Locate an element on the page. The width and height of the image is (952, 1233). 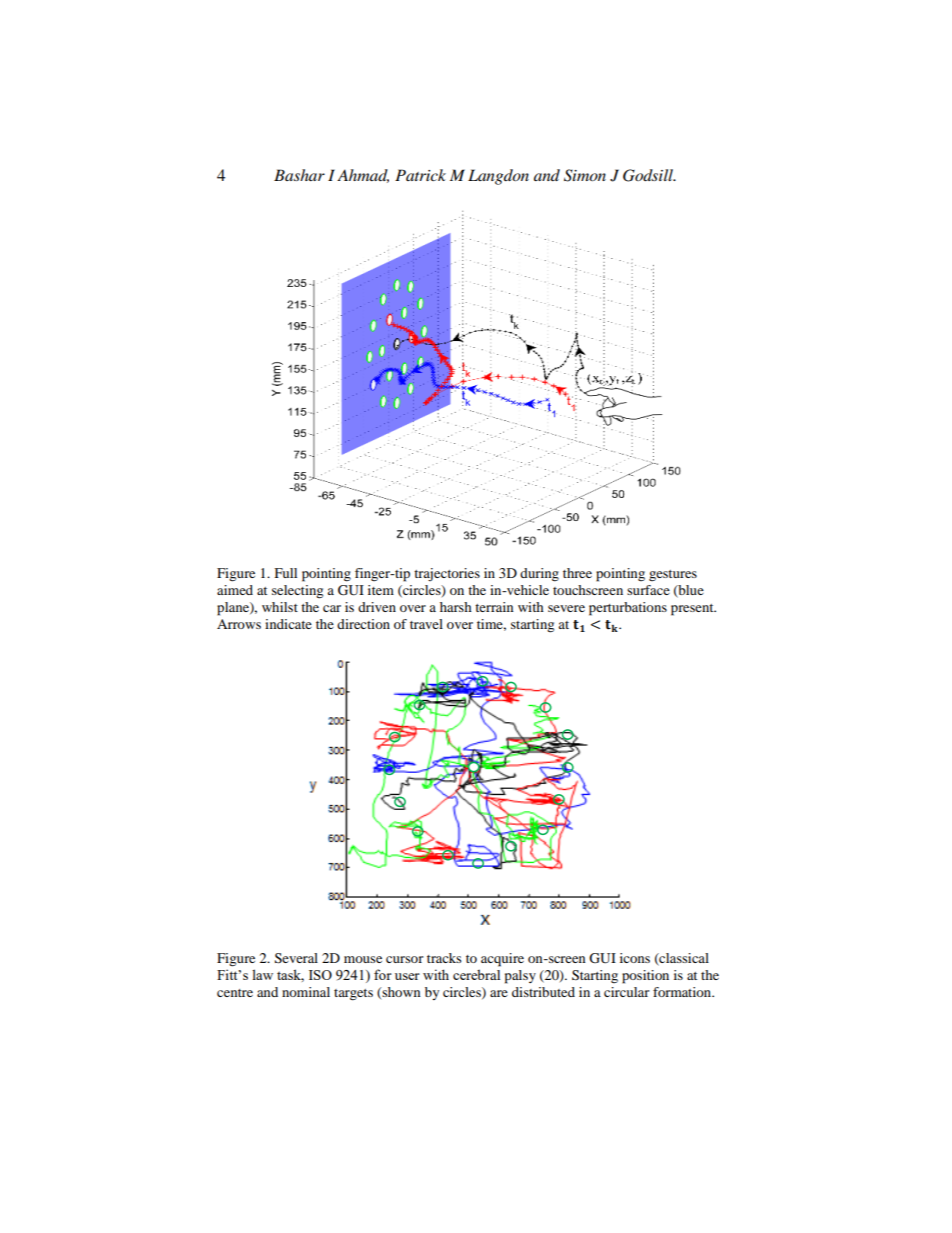
task is located at coordinates (290, 975).
